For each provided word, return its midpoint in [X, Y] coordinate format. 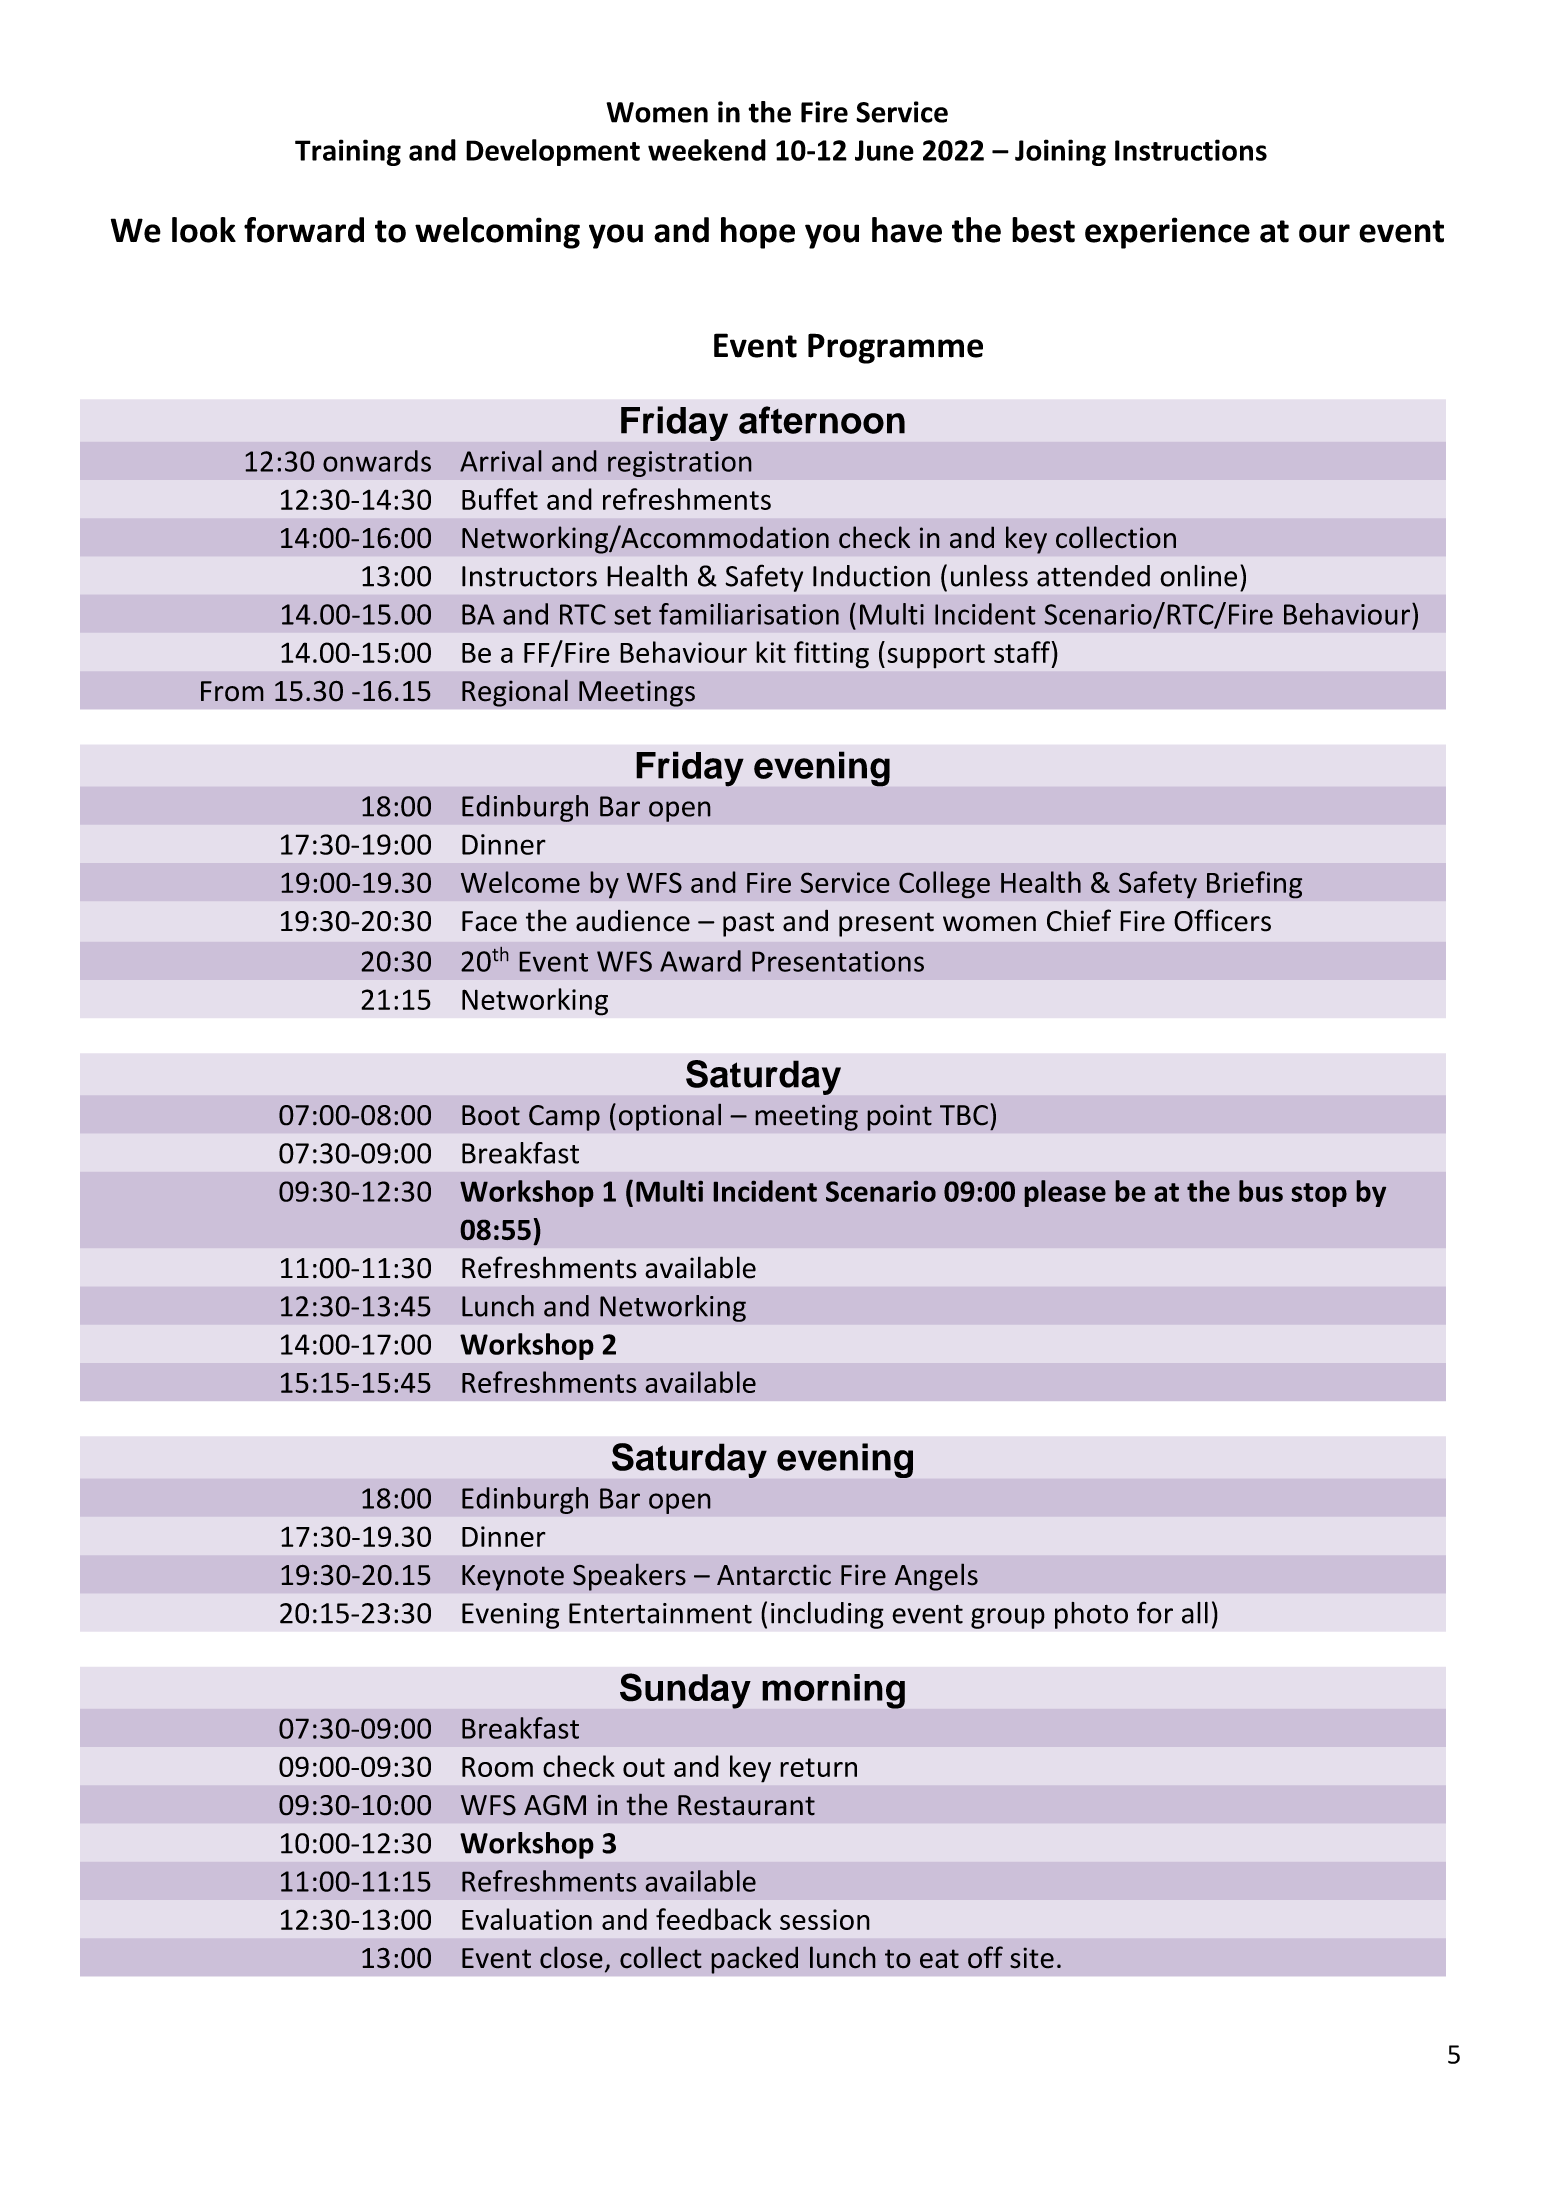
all [1195, 1613]
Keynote [513, 1578]
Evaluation [527, 1919]
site [1032, 1958]
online [1198, 576]
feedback [714, 1919]
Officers [1222, 920]
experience [1167, 233]
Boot [491, 1115]
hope [758, 233]
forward [304, 230]
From [232, 691]
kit [771, 652]
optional [670, 1117]
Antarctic [774, 1575]
